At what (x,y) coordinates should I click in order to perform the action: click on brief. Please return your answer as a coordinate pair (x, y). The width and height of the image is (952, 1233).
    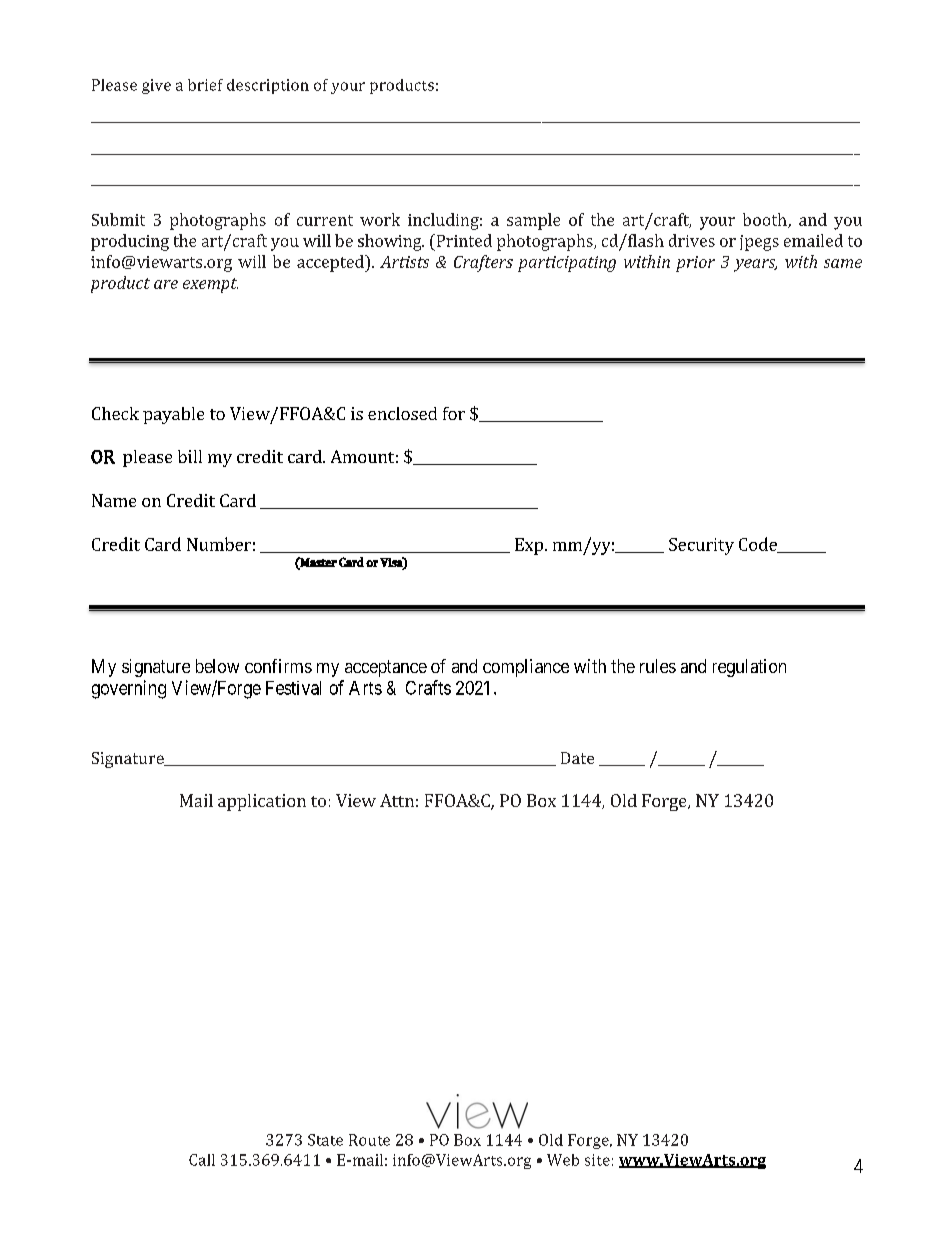
    Looking at the image, I should click on (205, 85).
